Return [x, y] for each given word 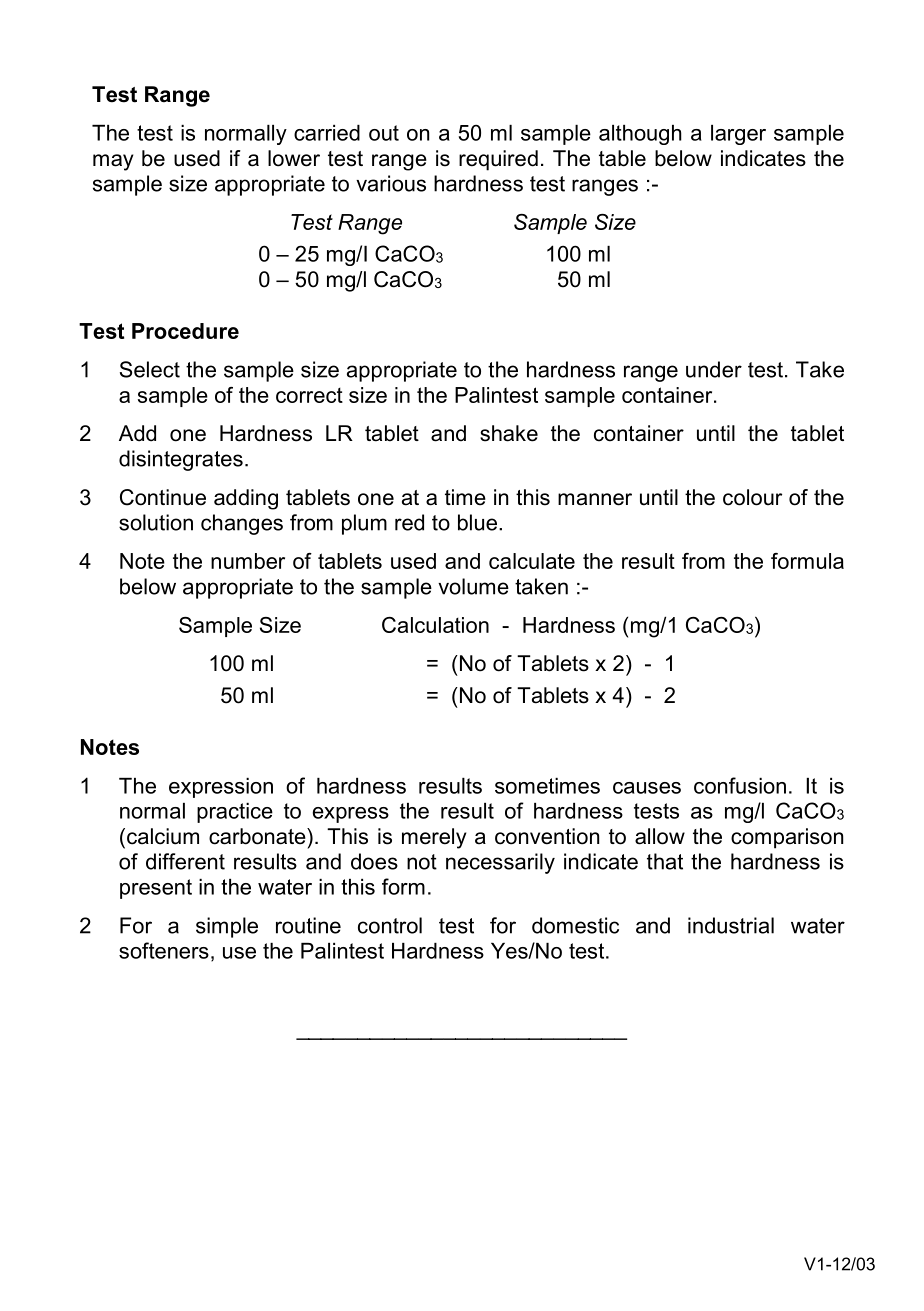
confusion [740, 785]
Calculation [435, 625]
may [113, 162]
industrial [731, 925]
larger [738, 135]
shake [509, 433]
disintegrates [181, 460]
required [498, 160]
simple [227, 927]
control [390, 925]
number [248, 561]
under [714, 369]
